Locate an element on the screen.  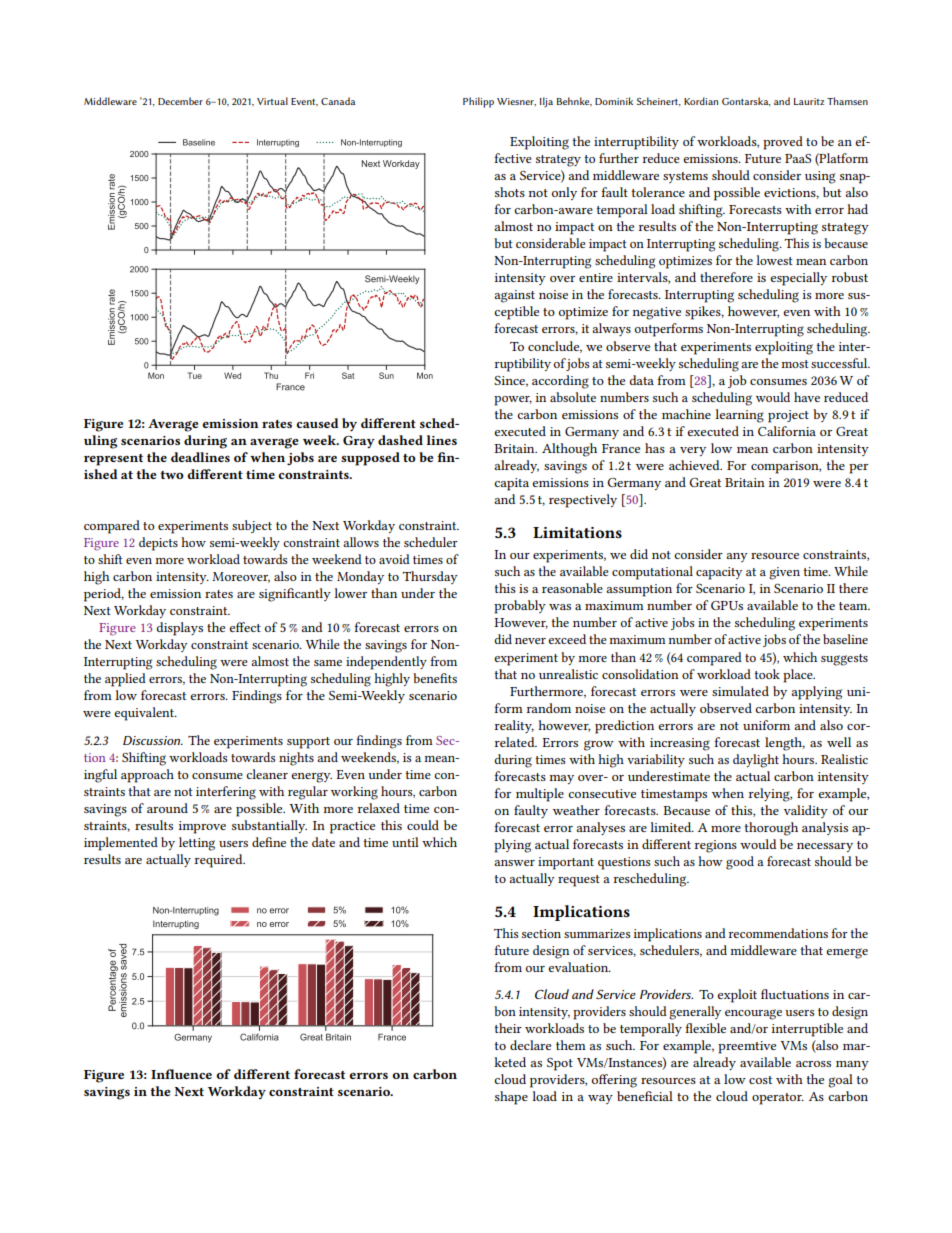
improve is located at coordinates (202, 827).
